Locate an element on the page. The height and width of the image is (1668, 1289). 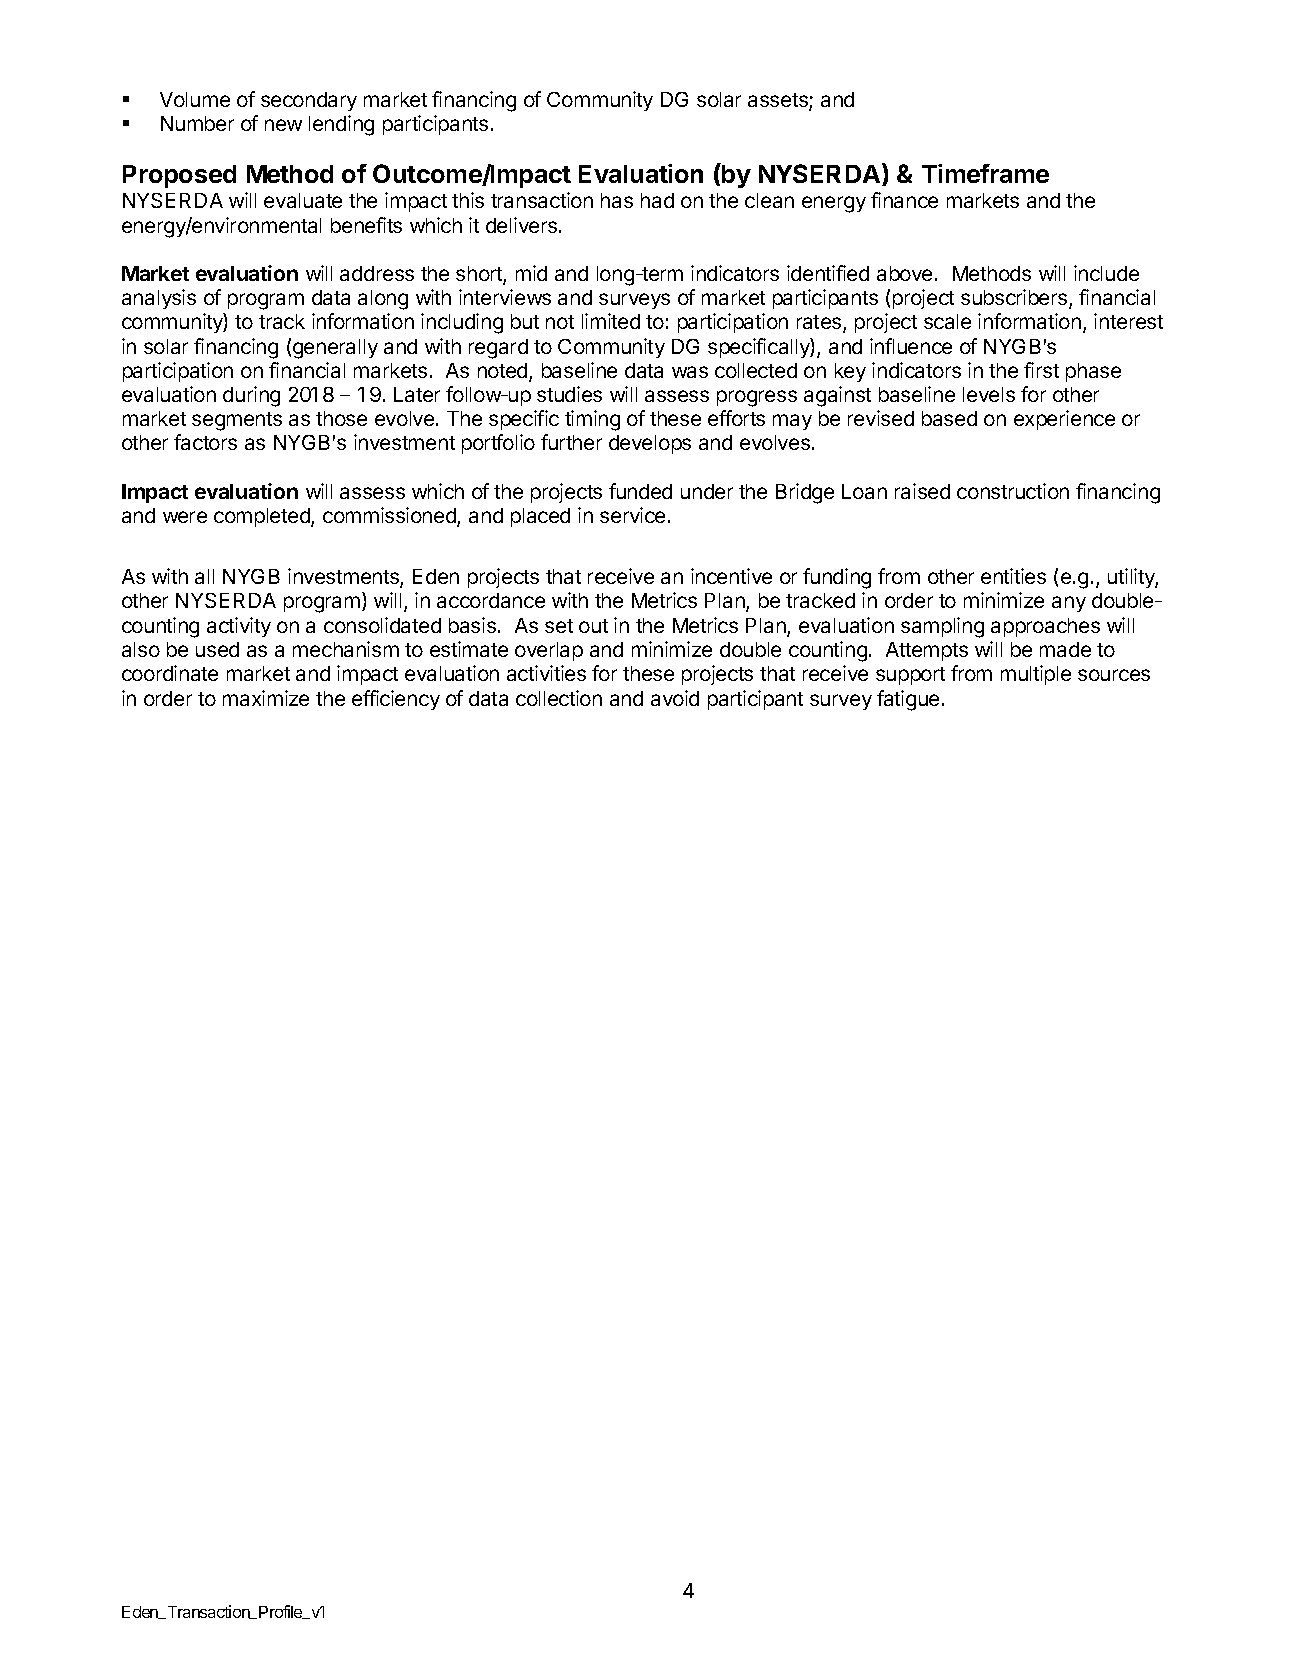
maximize is located at coordinates (266, 698).
